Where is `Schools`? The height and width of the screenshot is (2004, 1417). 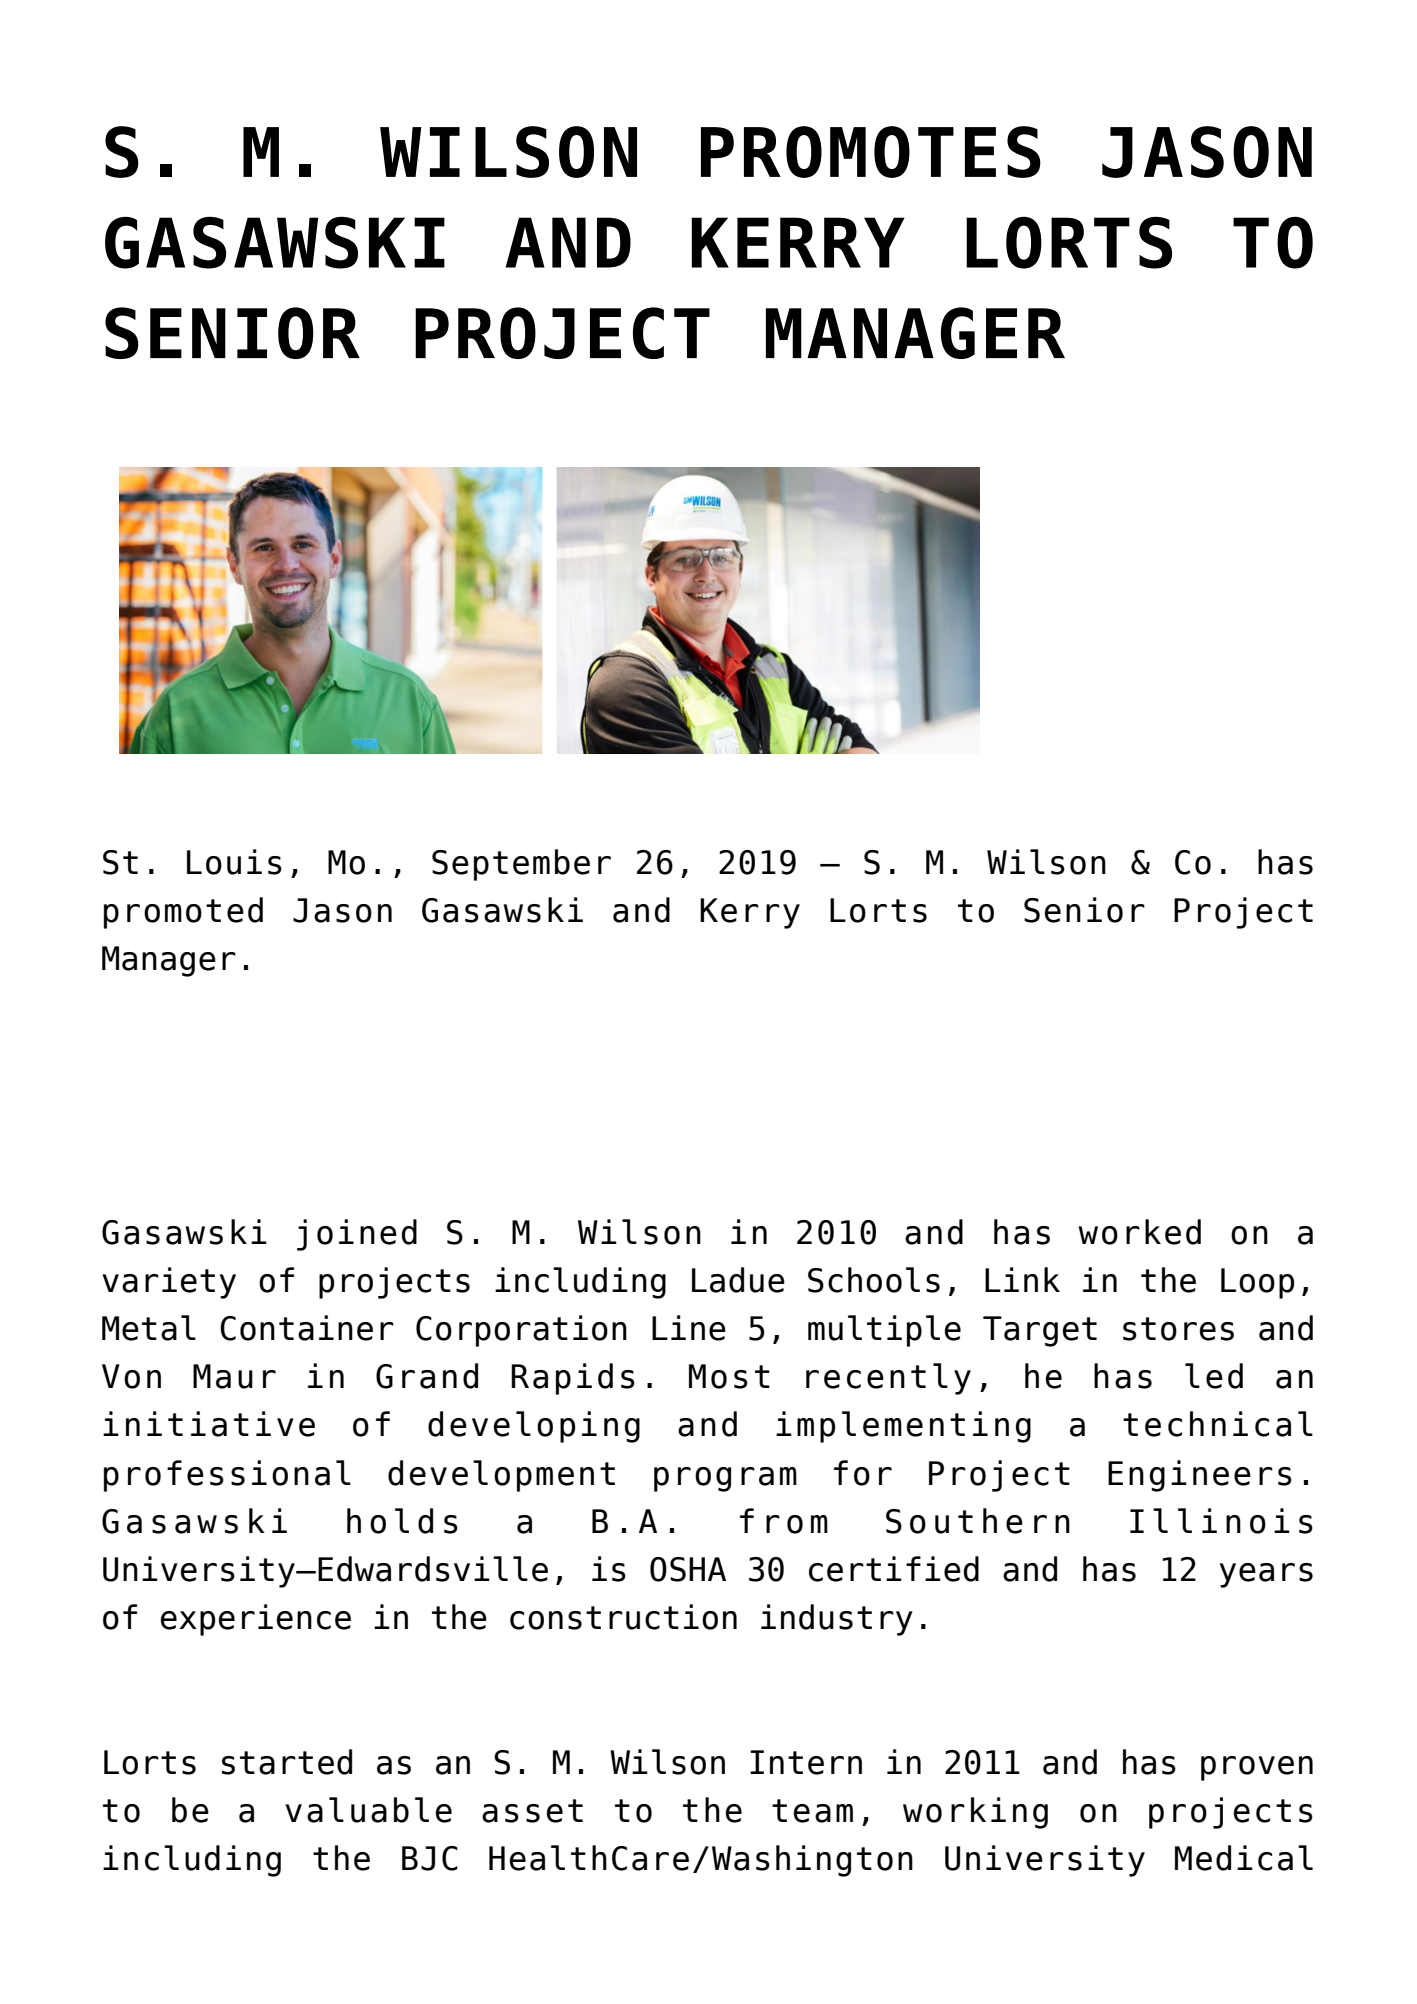 Schools is located at coordinates (874, 1280).
